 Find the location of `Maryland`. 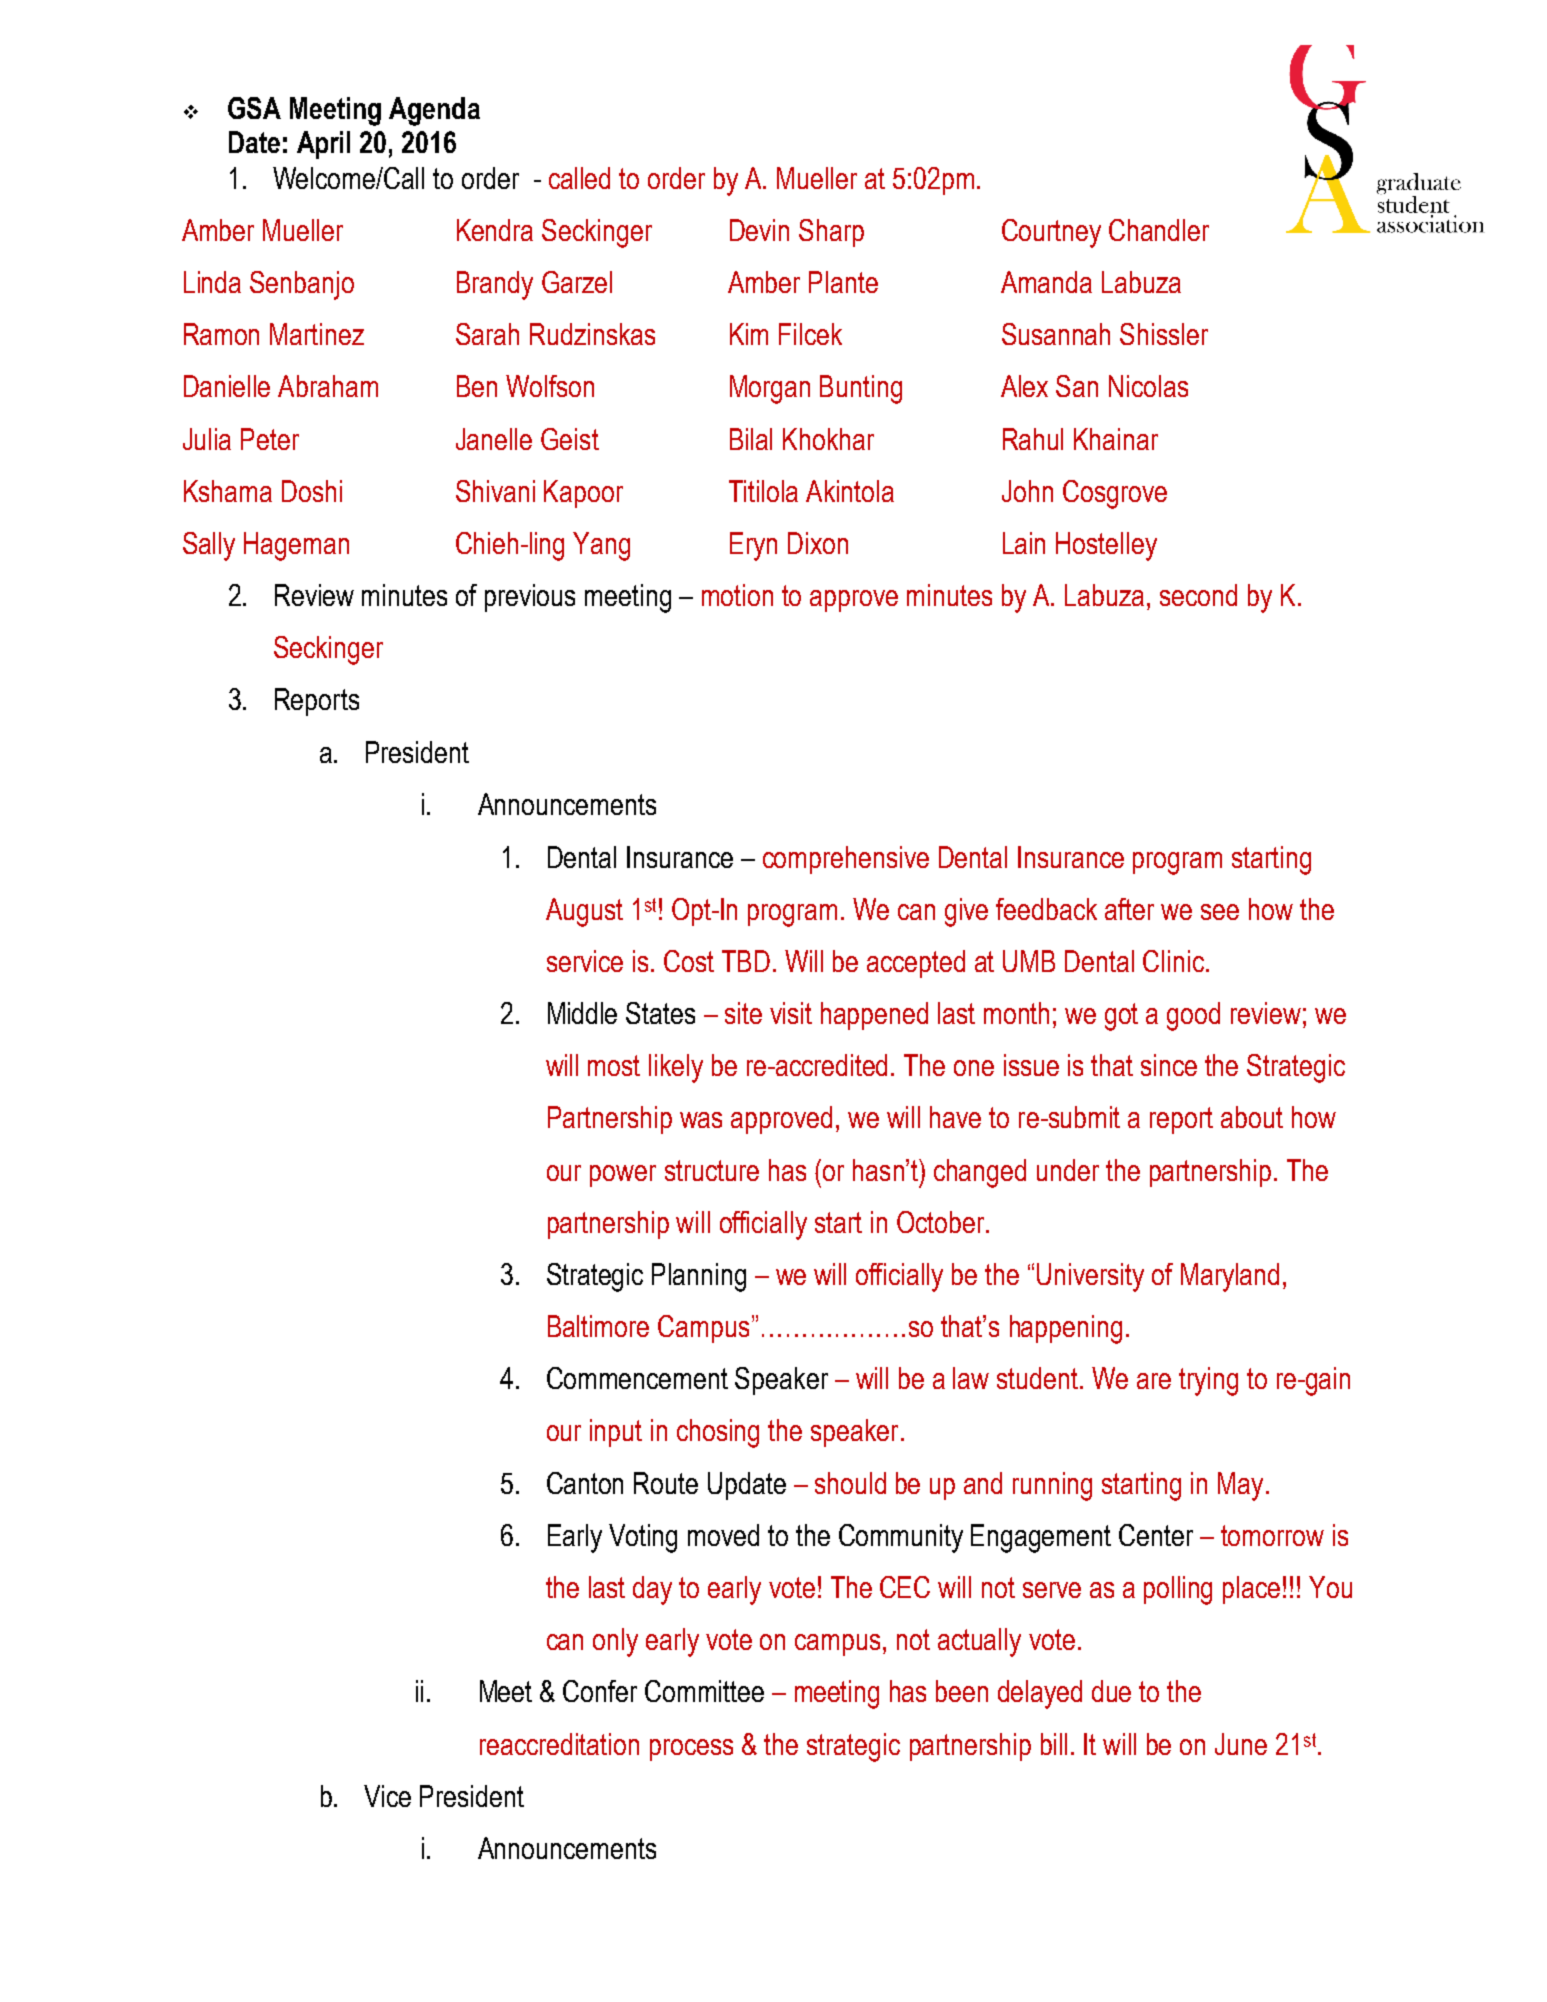

Maryland is located at coordinates (1230, 1277).
